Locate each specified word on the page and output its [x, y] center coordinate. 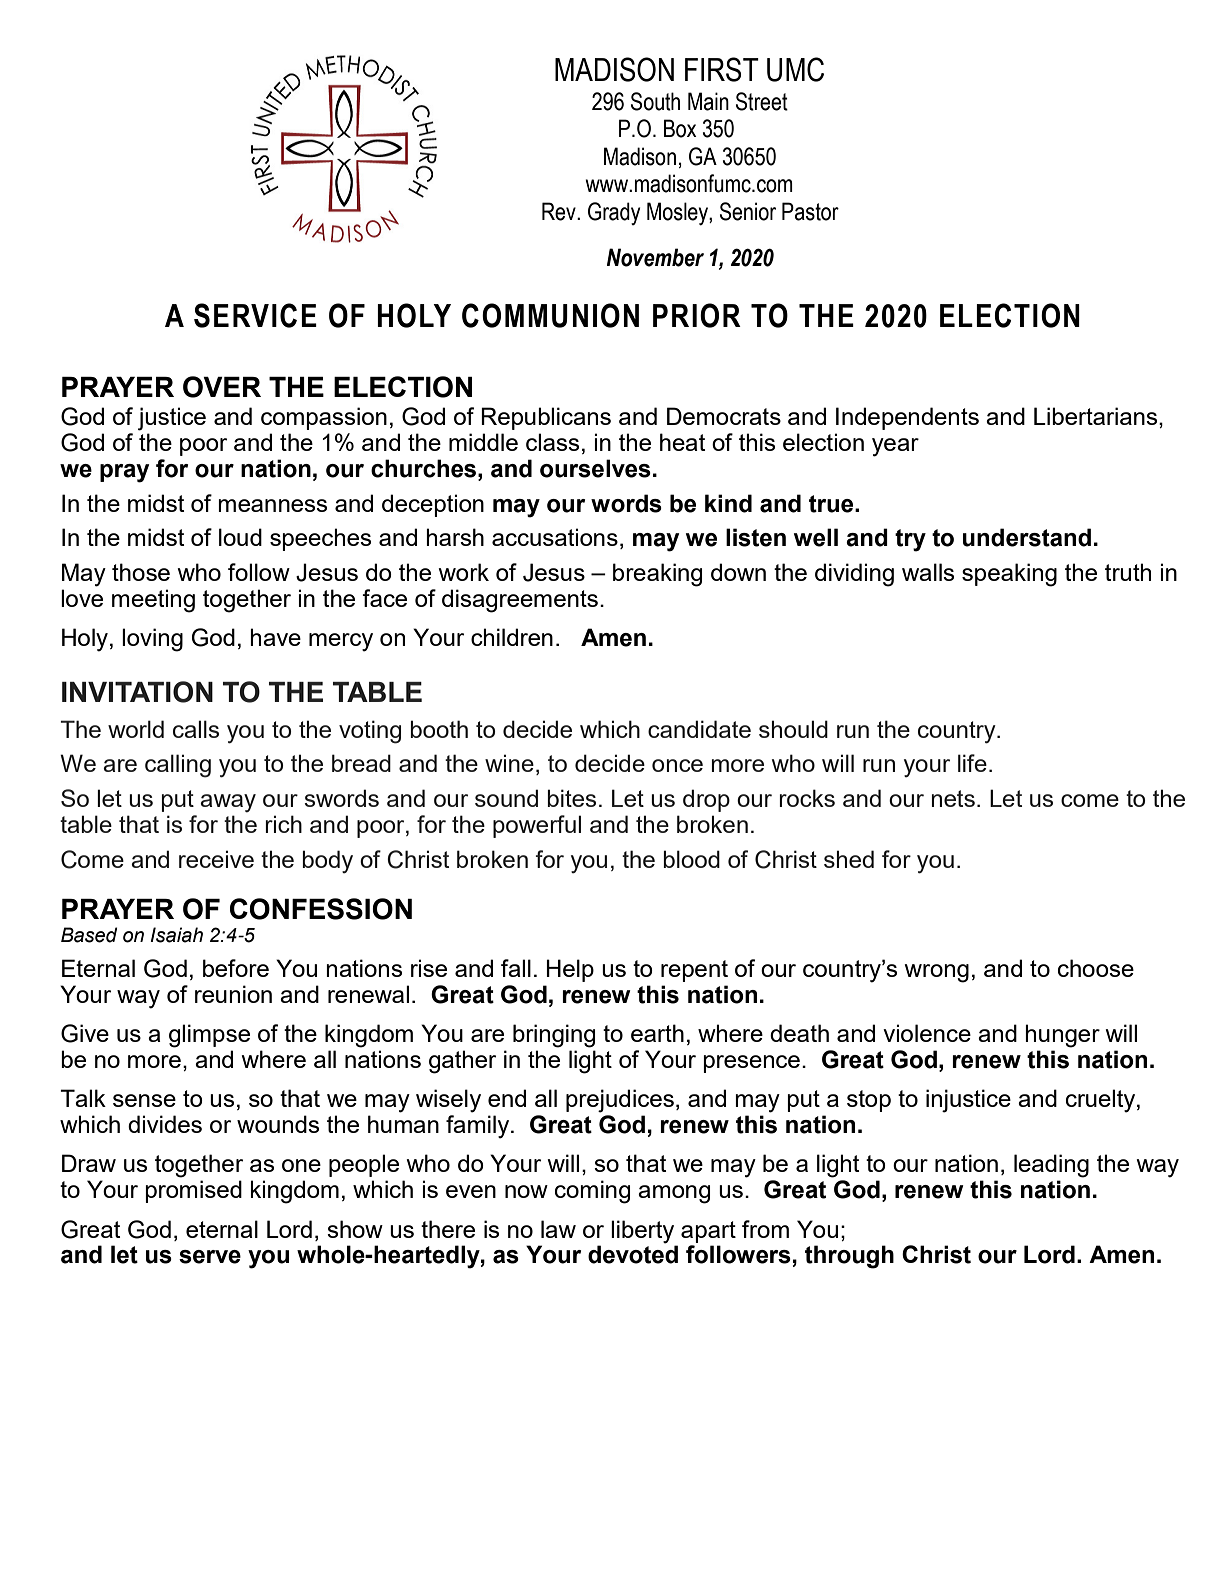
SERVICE [255, 315]
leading [1051, 1166]
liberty [642, 1232]
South [655, 101]
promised [193, 1191]
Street [762, 101]
